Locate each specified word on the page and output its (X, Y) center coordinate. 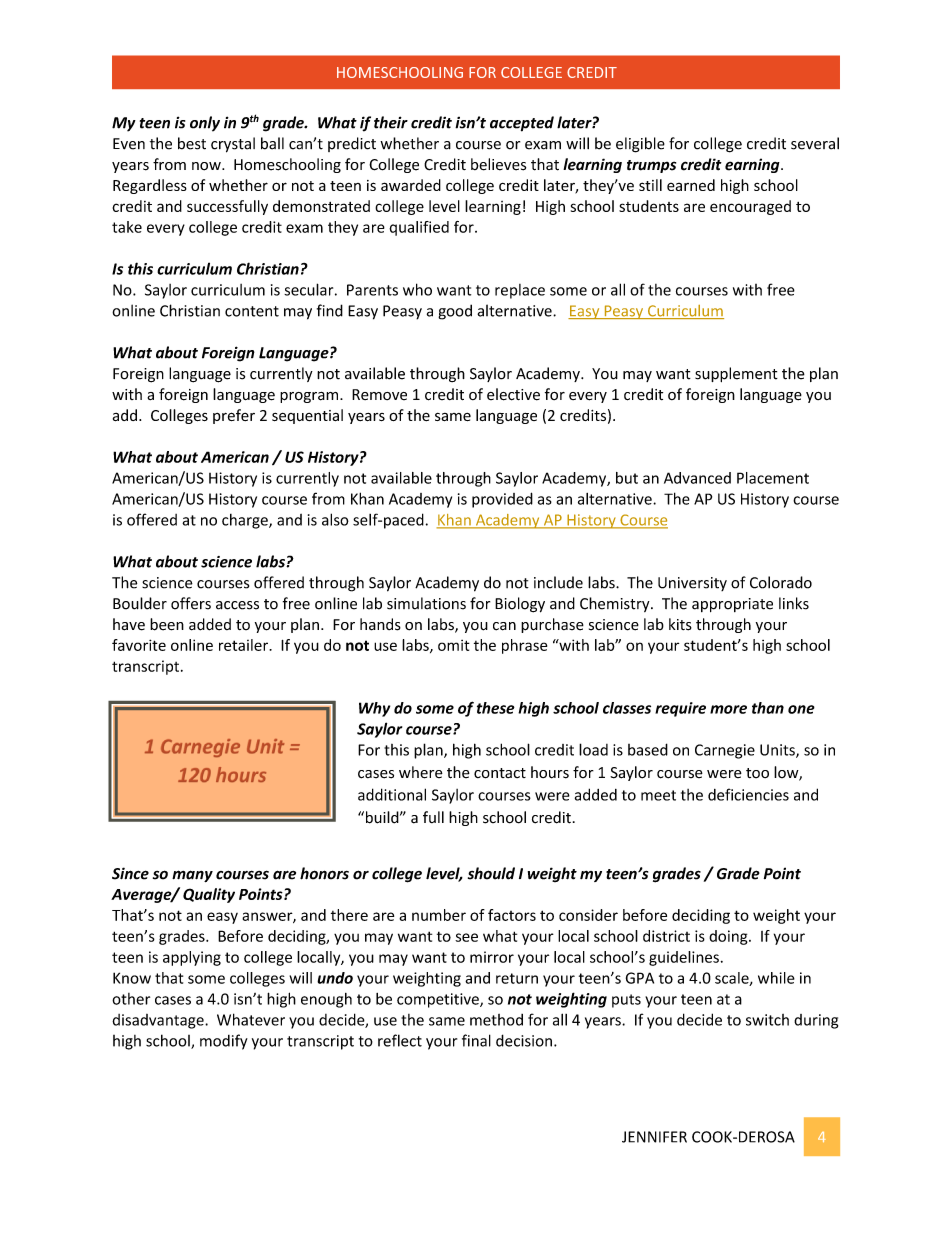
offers (191, 603)
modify (224, 1042)
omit (454, 645)
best (192, 143)
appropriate (732, 605)
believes (498, 164)
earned (691, 185)
